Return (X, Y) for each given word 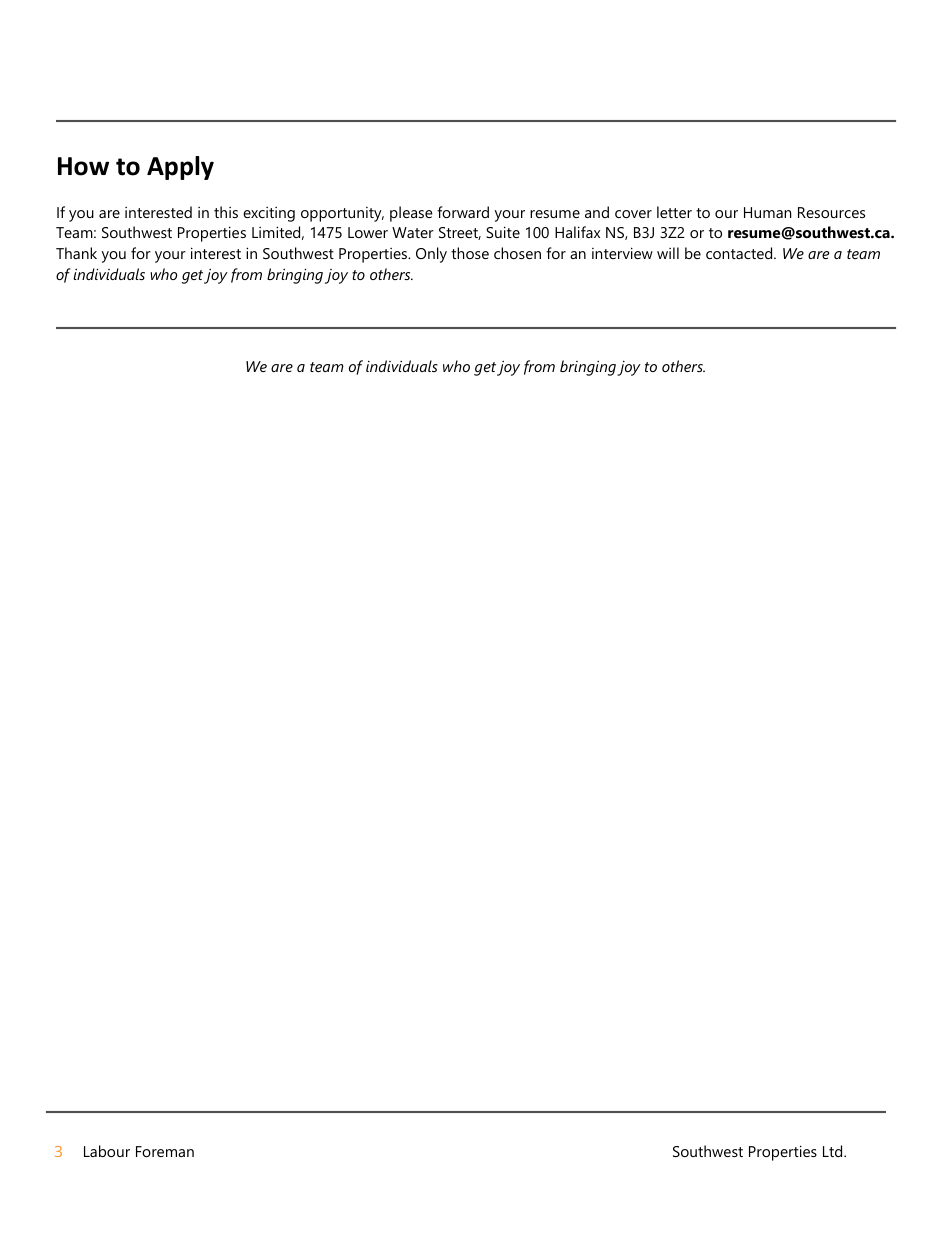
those (470, 253)
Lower (368, 232)
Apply (180, 168)
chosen (517, 253)
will (668, 253)
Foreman (165, 1151)
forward (463, 212)
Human (767, 212)
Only (431, 255)
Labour (107, 1151)
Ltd (834, 1151)
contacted (740, 253)
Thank (76, 253)
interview (622, 253)
